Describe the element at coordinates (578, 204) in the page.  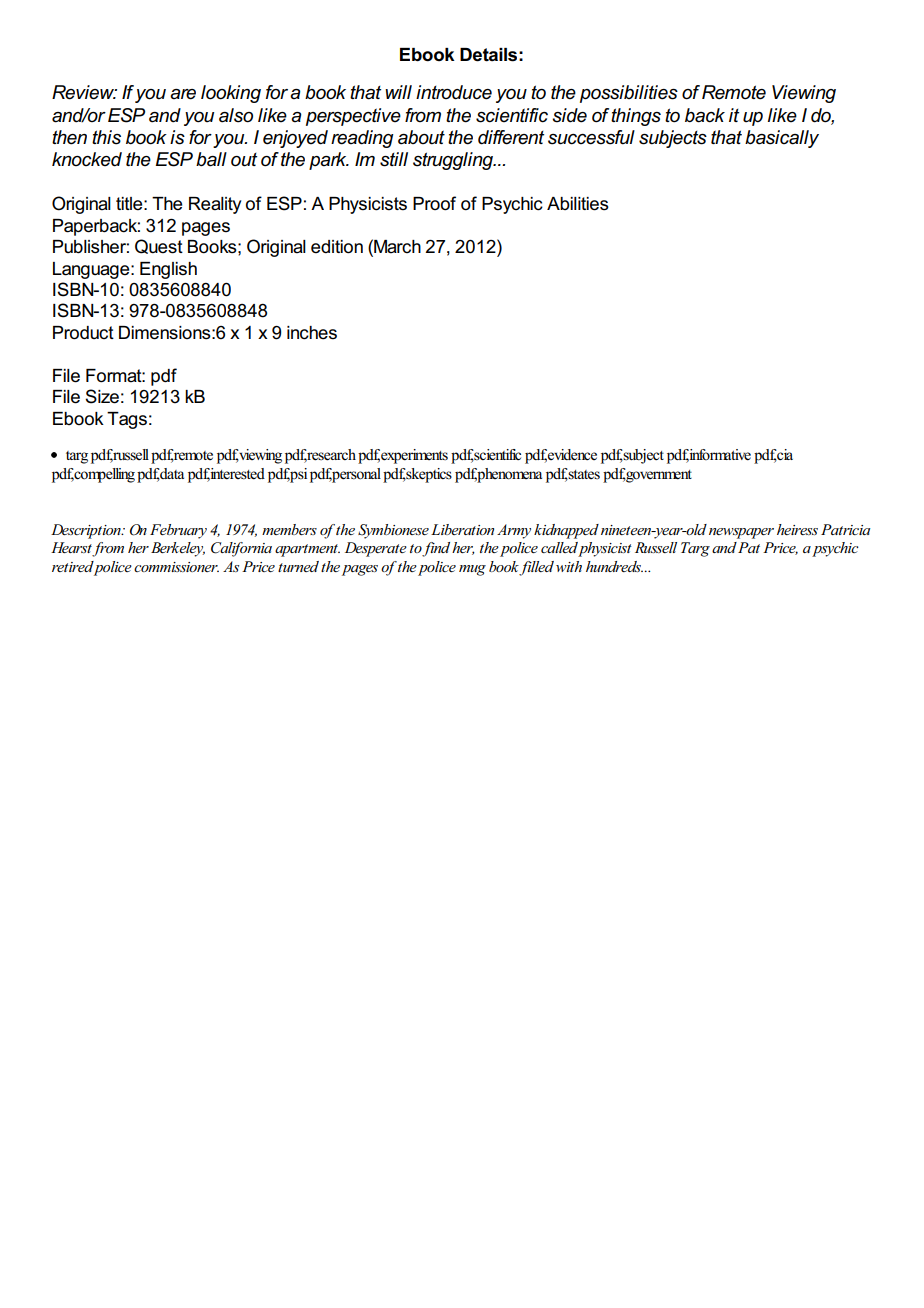
I see `Abilities` at that location.
